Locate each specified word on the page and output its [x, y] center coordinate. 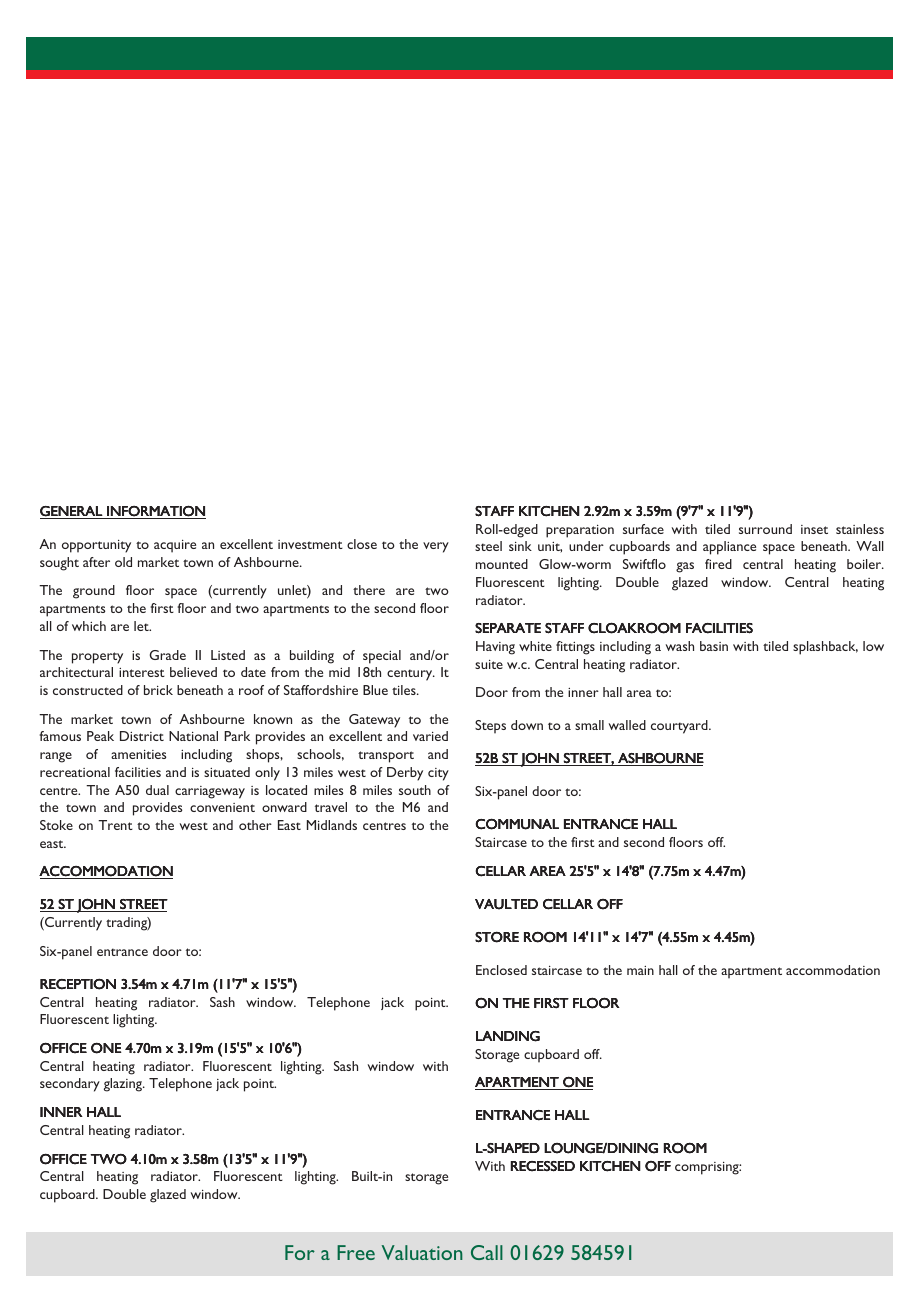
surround [765, 529]
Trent [115, 825]
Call [487, 1252]
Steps [490, 727]
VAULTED [506, 904]
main [640, 970]
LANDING [508, 1036]
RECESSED [543, 1166]
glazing [124, 1085]
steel [488, 546]
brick [158, 690]
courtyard [680, 727]
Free [356, 1252]
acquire [175, 546]
